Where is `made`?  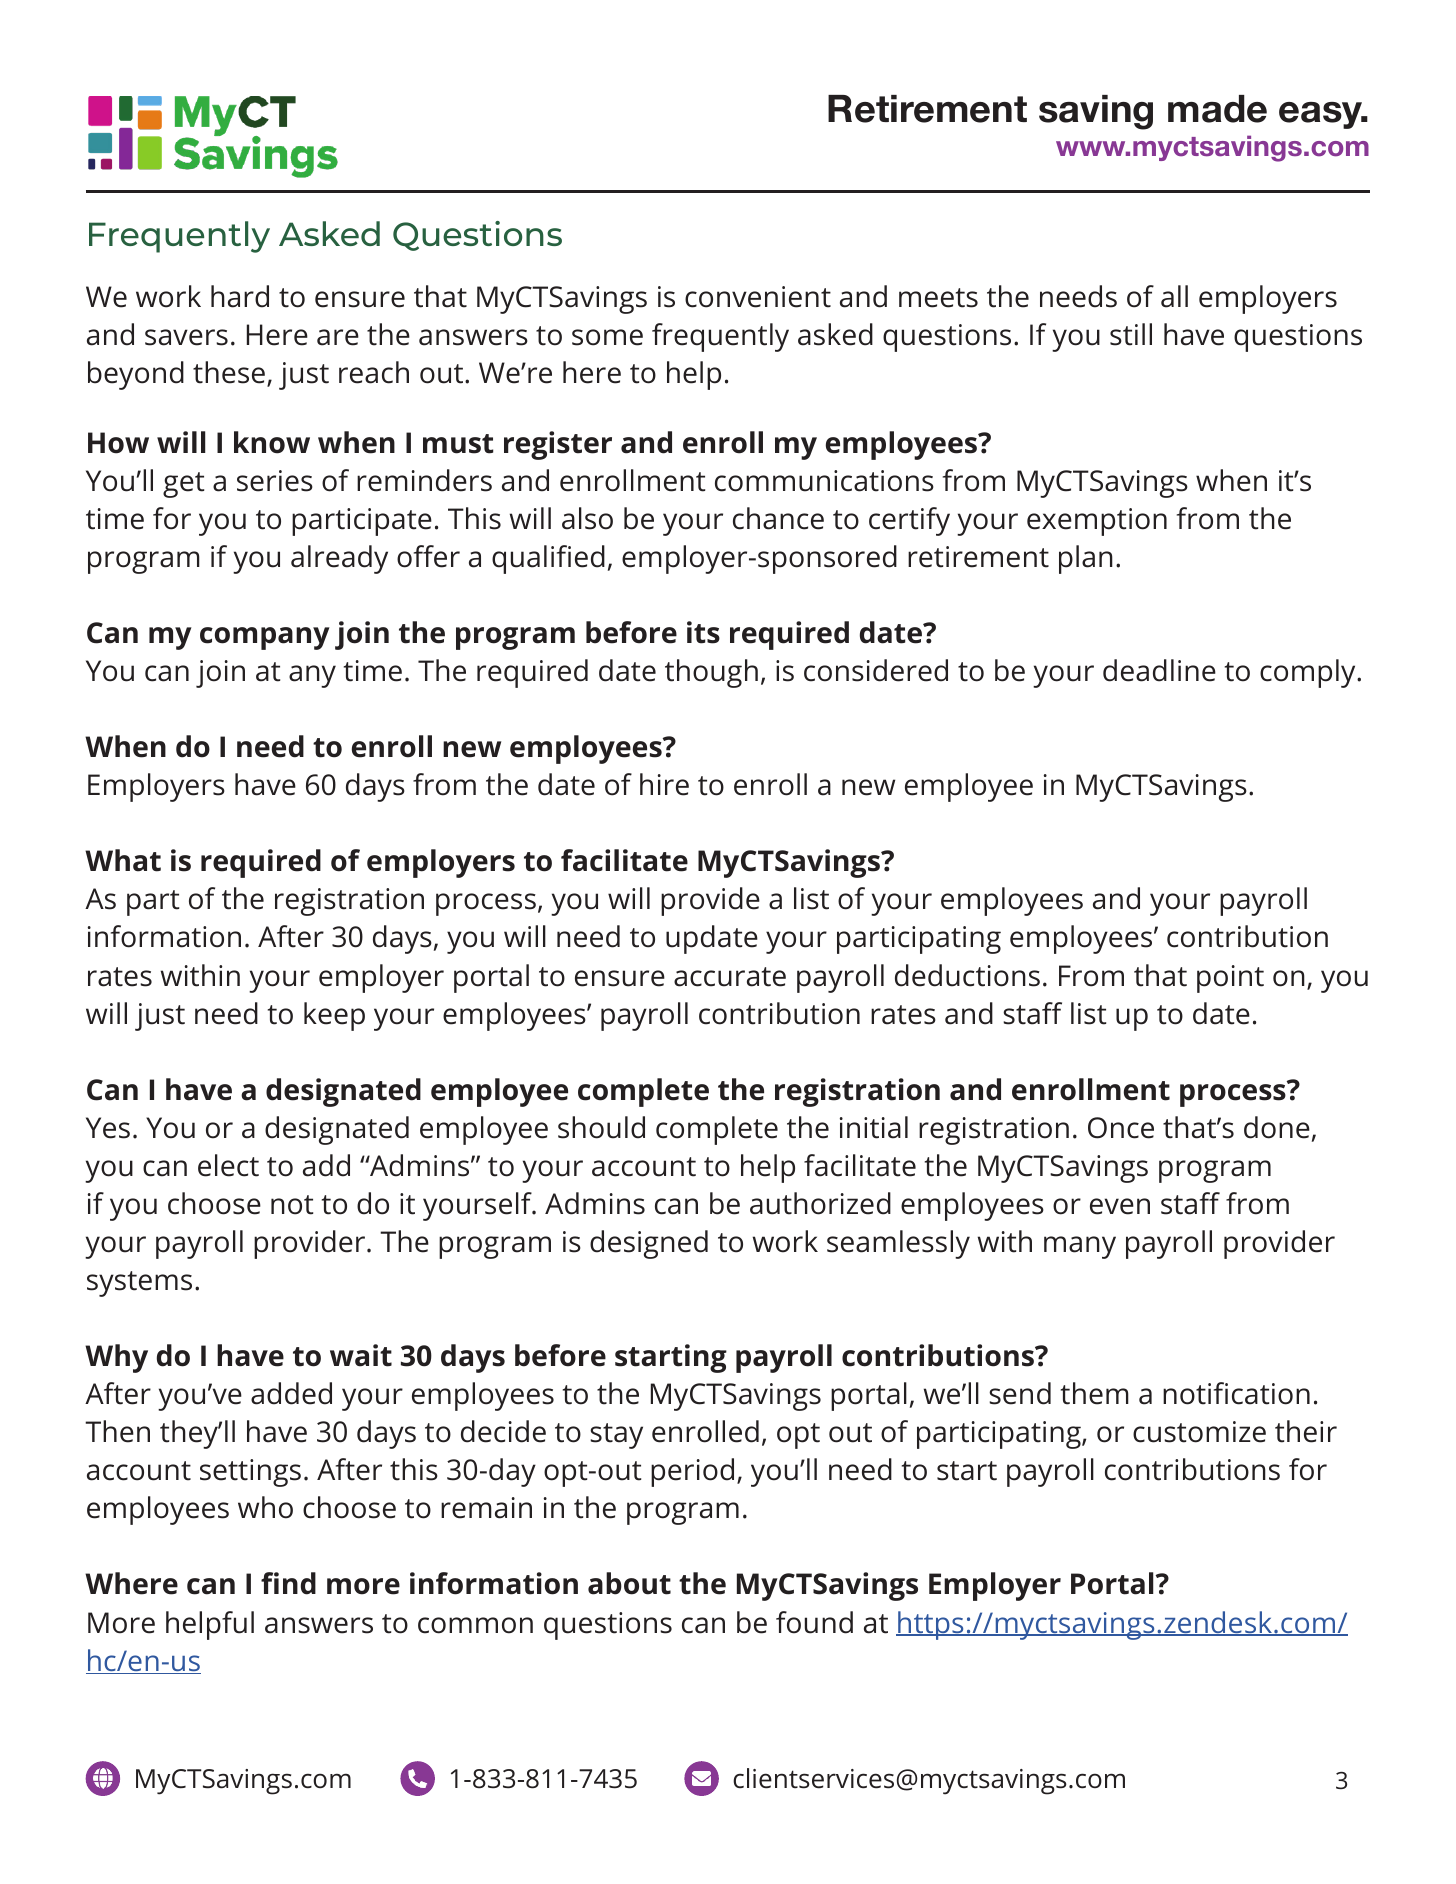
made is located at coordinates (1217, 109).
